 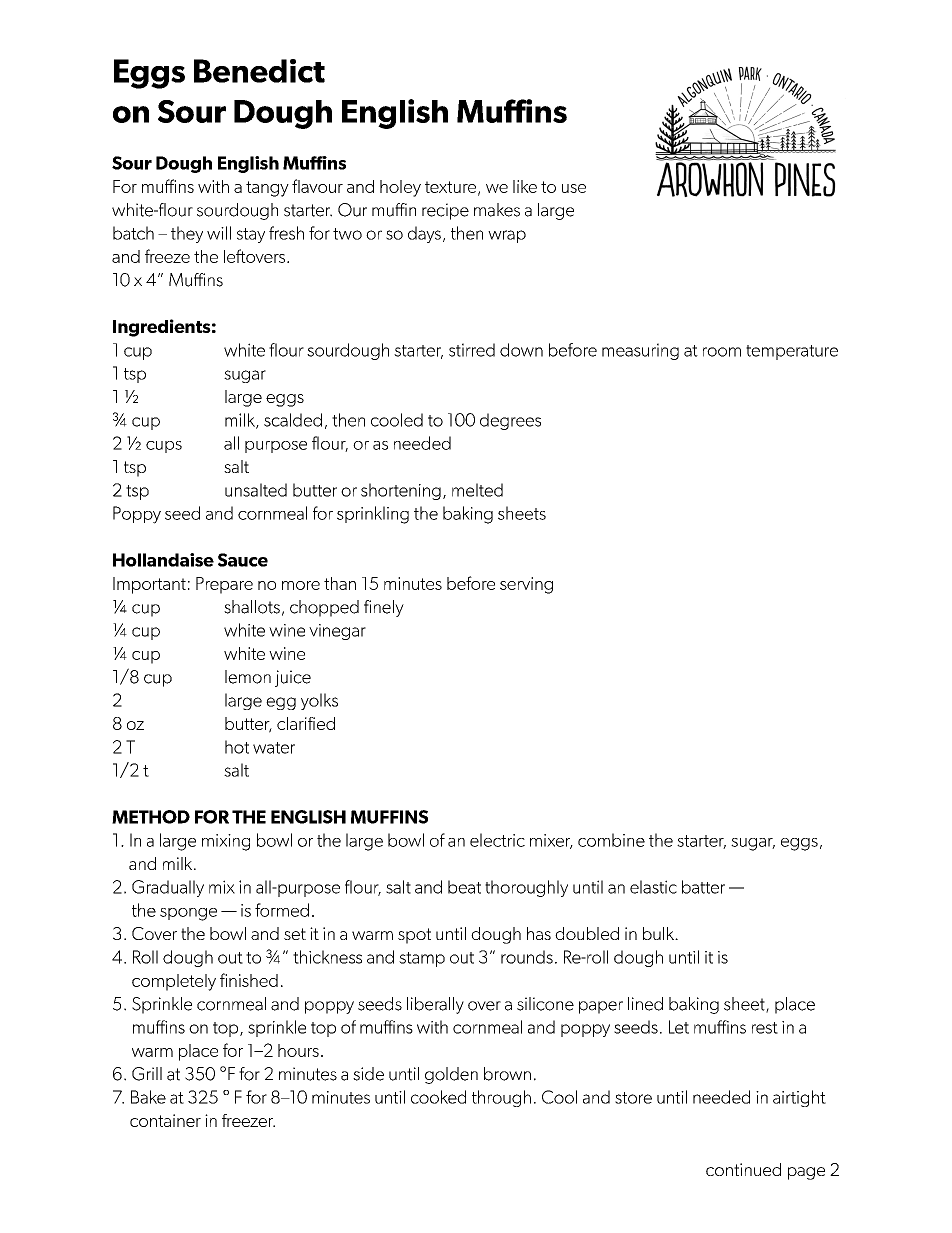 What do you see at coordinates (501, 1098) in the page?
I see `through` at bounding box center [501, 1098].
